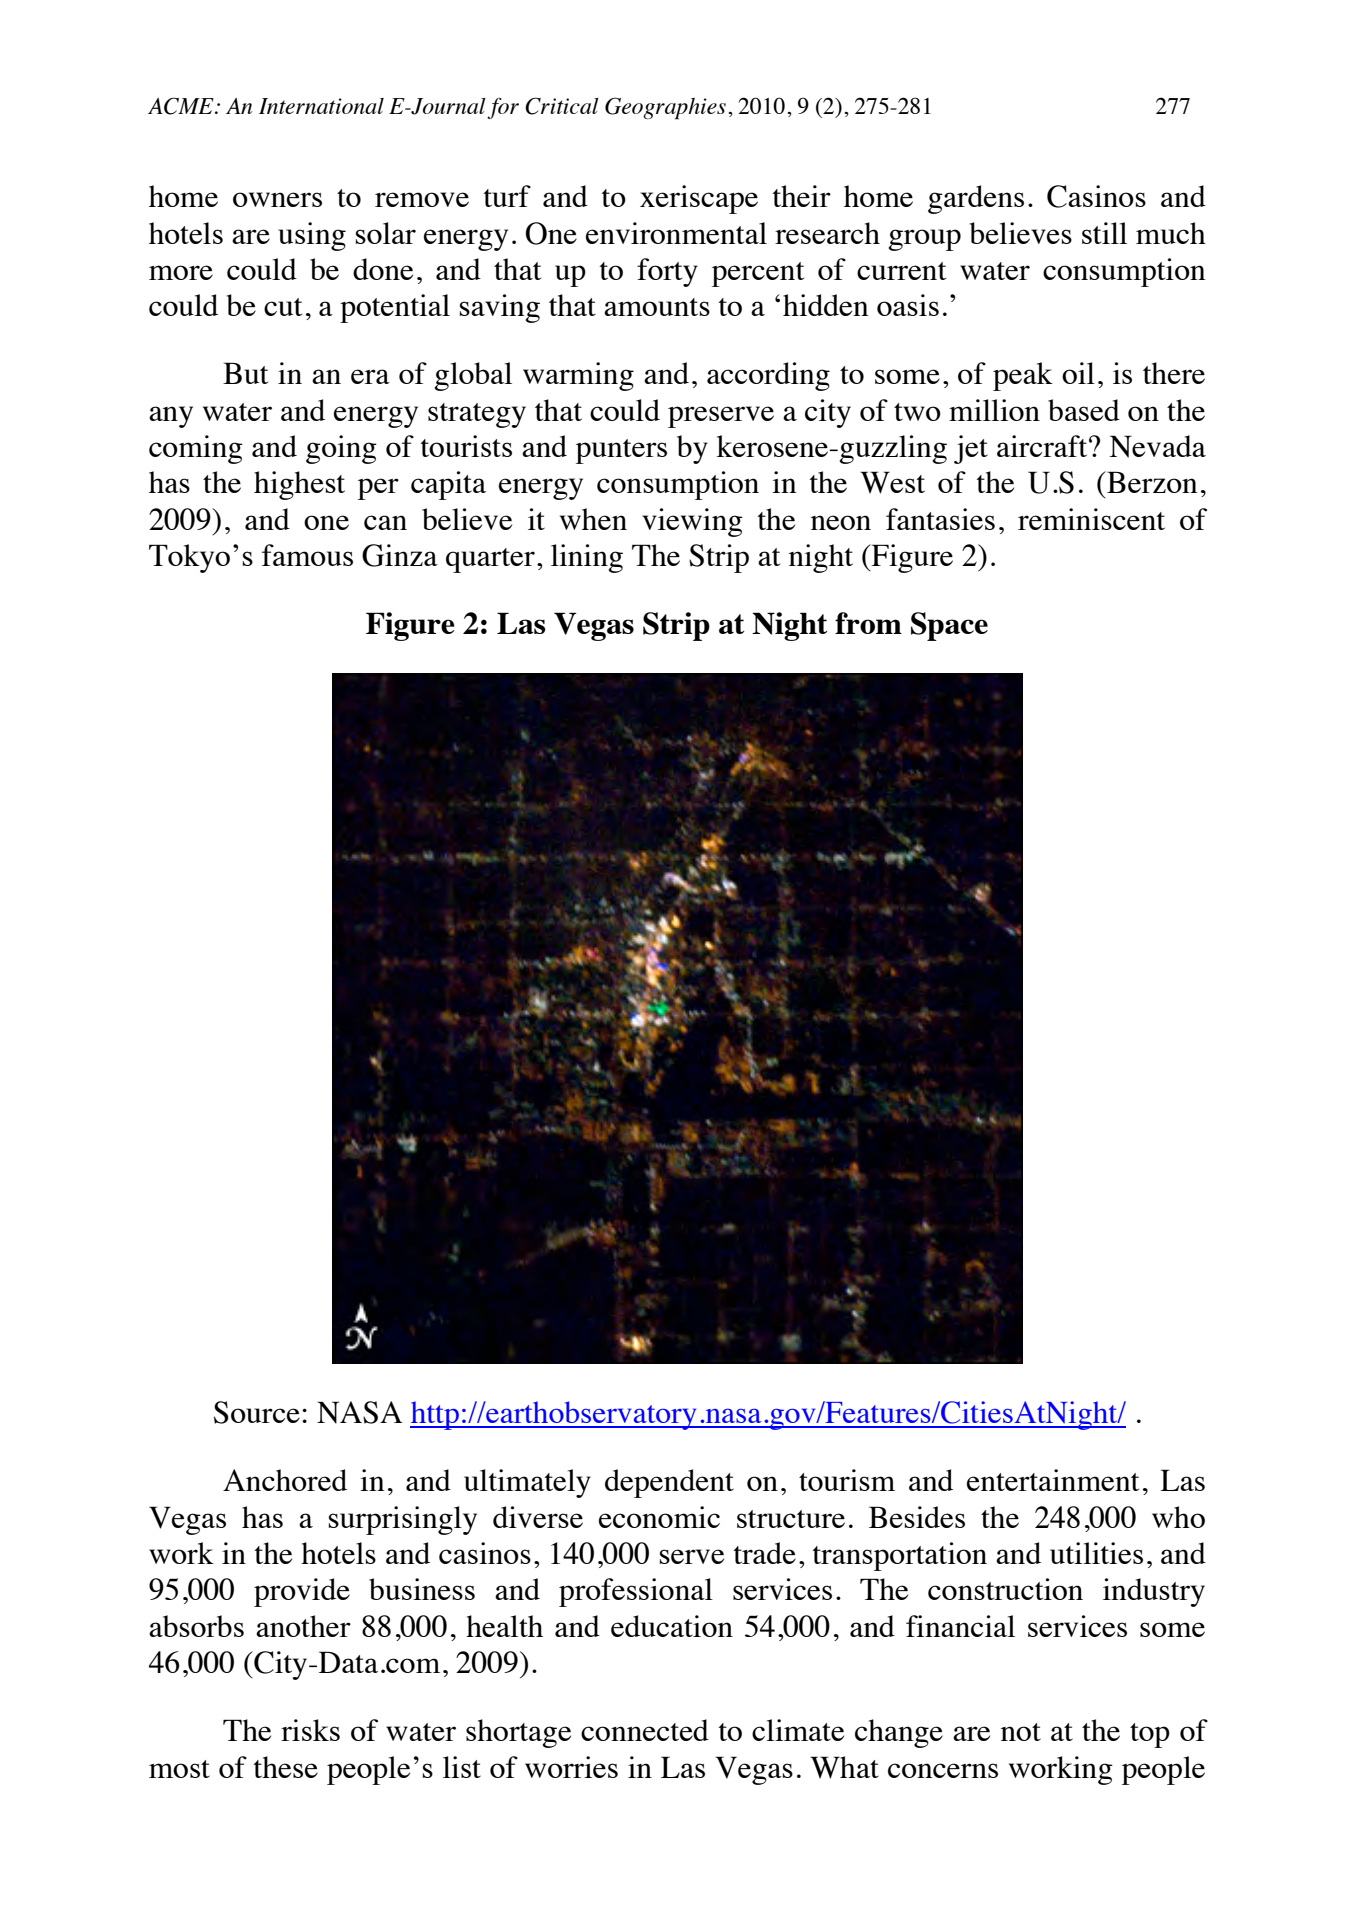 The image size is (1355, 1915). Describe the element at coordinates (277, 199) in the screenshot. I see `owners` at that location.
